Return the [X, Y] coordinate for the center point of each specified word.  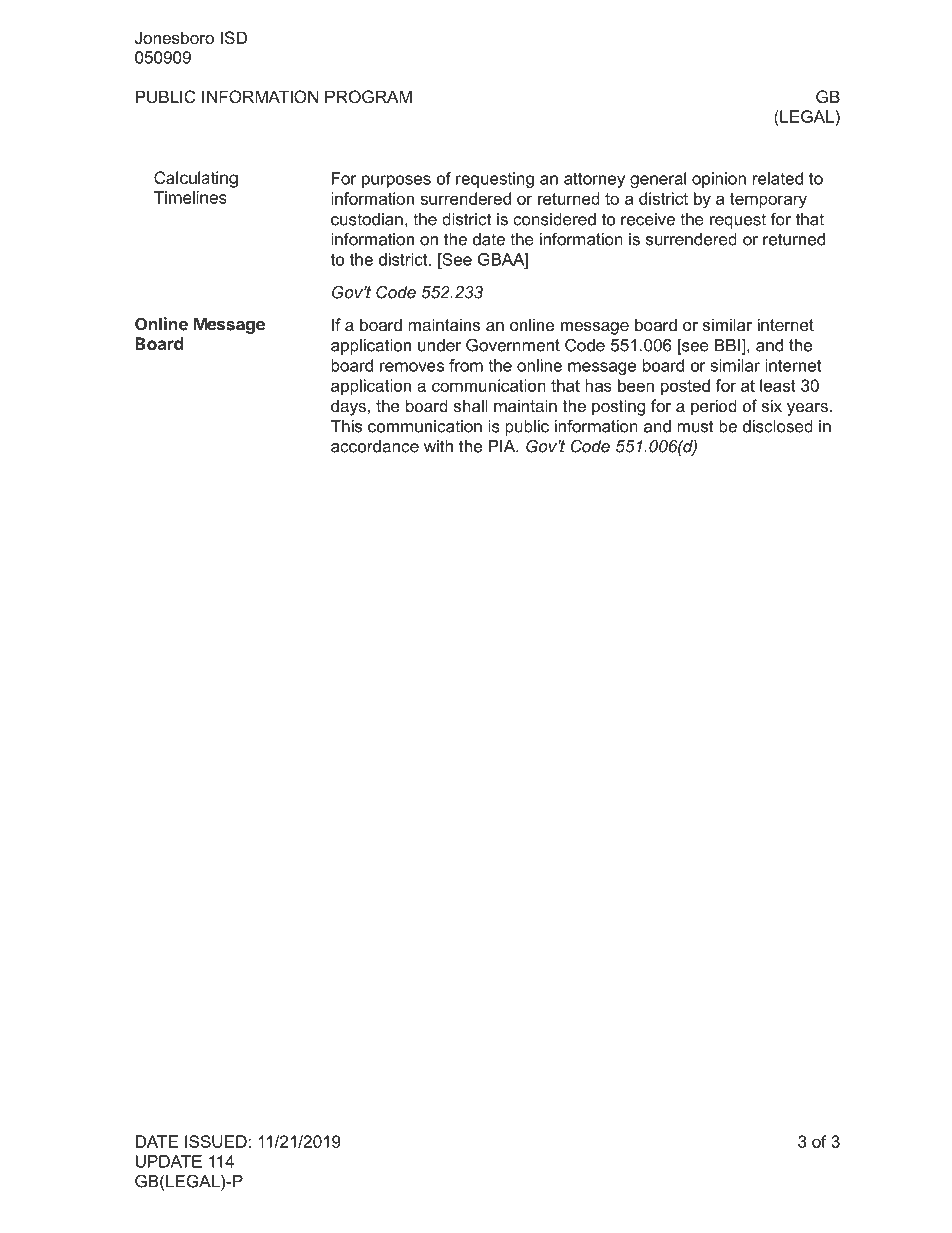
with [438, 446]
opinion [719, 180]
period [714, 407]
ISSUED [217, 1141]
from [466, 365]
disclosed [778, 426]
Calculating [196, 179]
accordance [375, 446]
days [348, 407]
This [346, 426]
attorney [594, 180]
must [695, 426]
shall [471, 405]
